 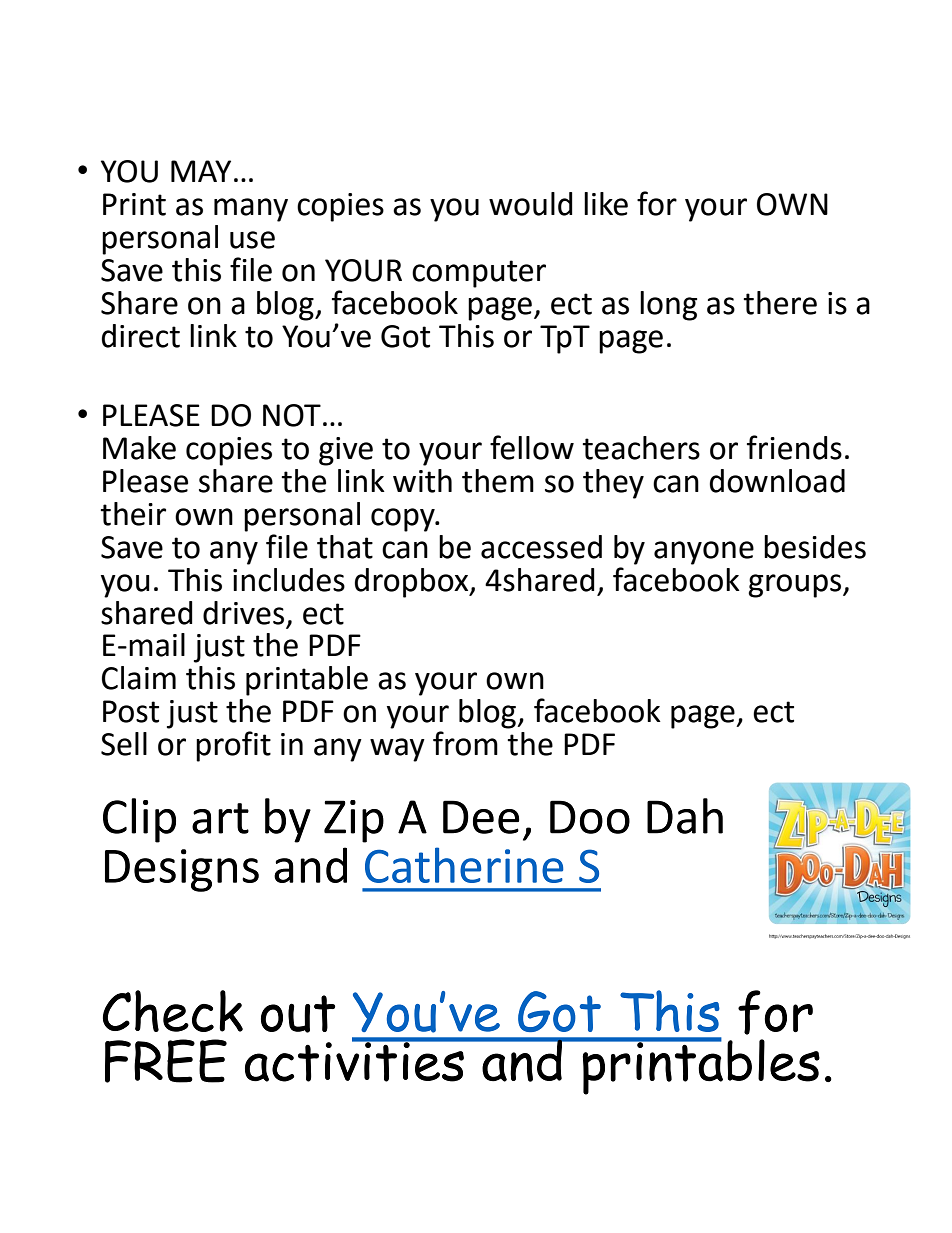 What do you see at coordinates (201, 171) in the screenshot?
I see `MAY` at bounding box center [201, 171].
